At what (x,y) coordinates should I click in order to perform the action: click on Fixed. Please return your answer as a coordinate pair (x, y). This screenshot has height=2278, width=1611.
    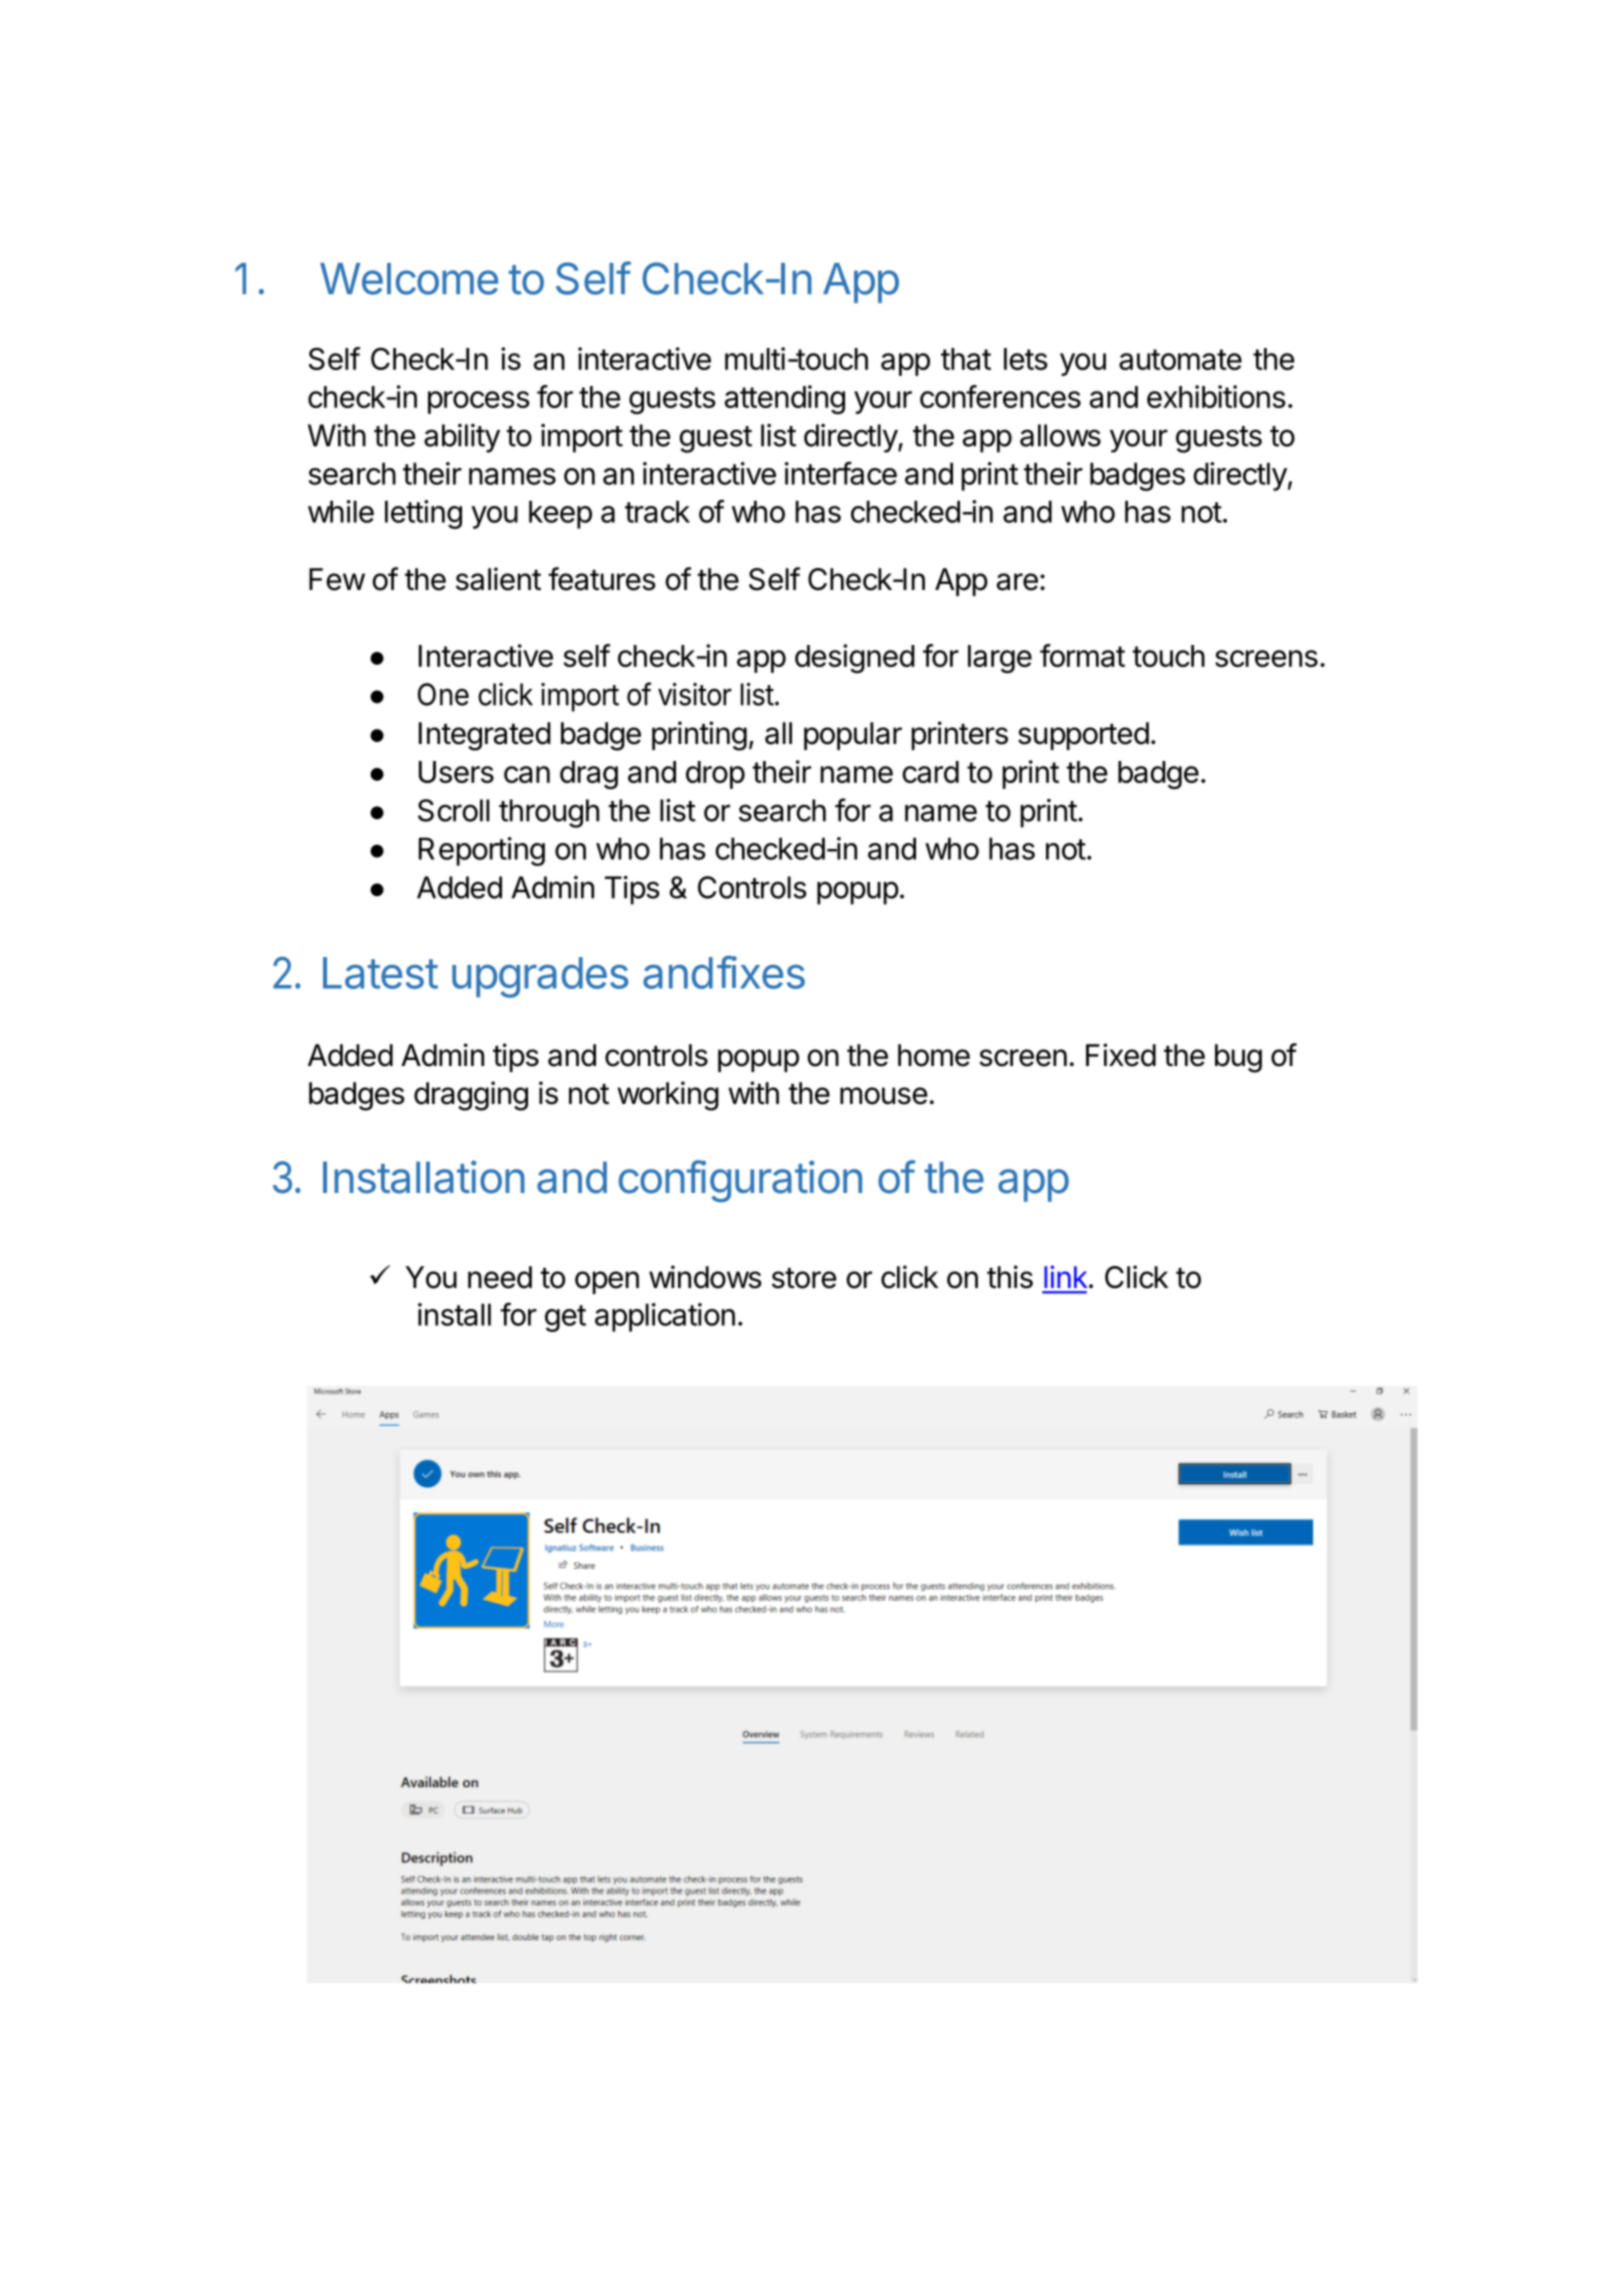
    Looking at the image, I should click on (1121, 1055).
